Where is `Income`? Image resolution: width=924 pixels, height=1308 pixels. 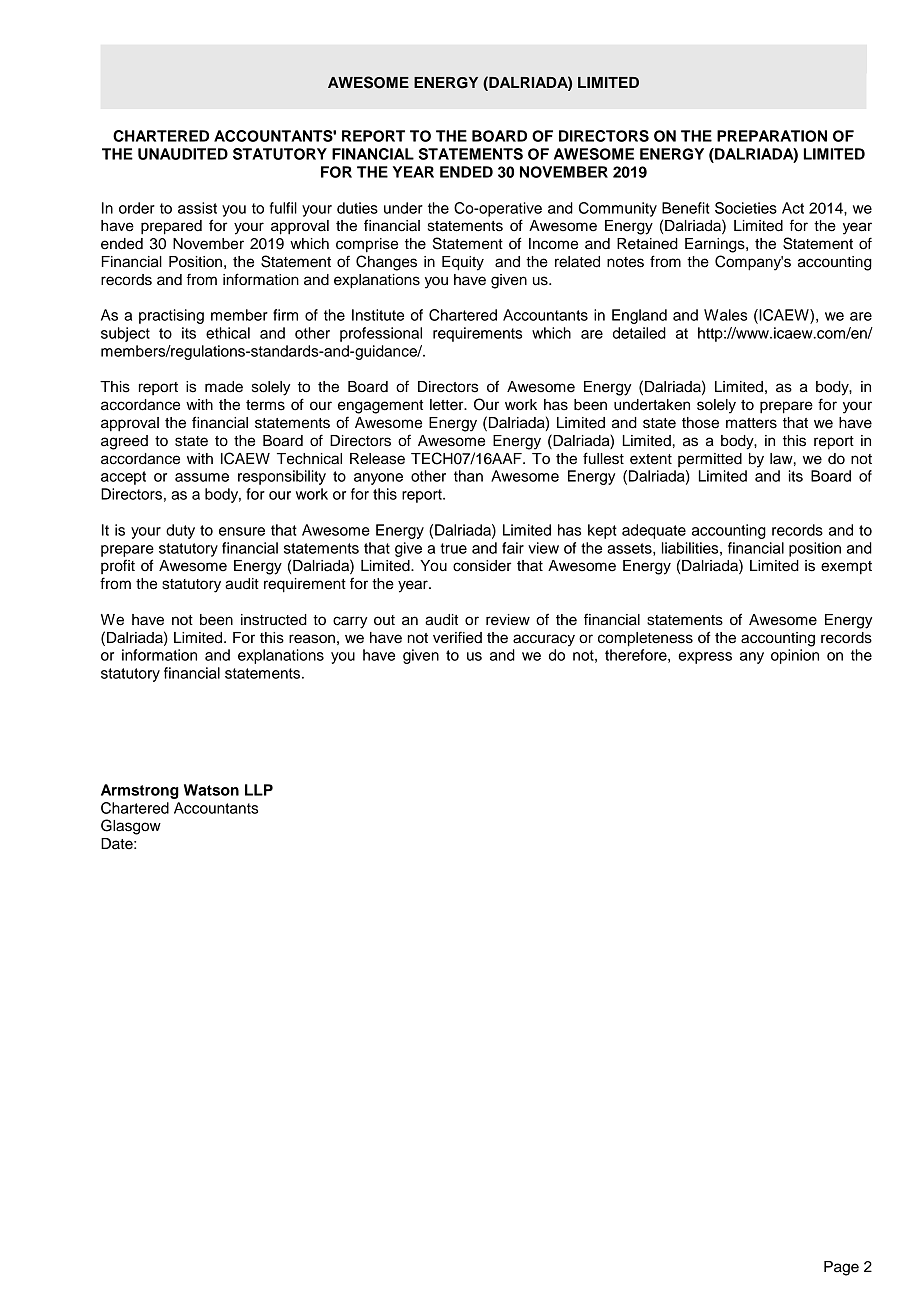
Income is located at coordinates (553, 244).
